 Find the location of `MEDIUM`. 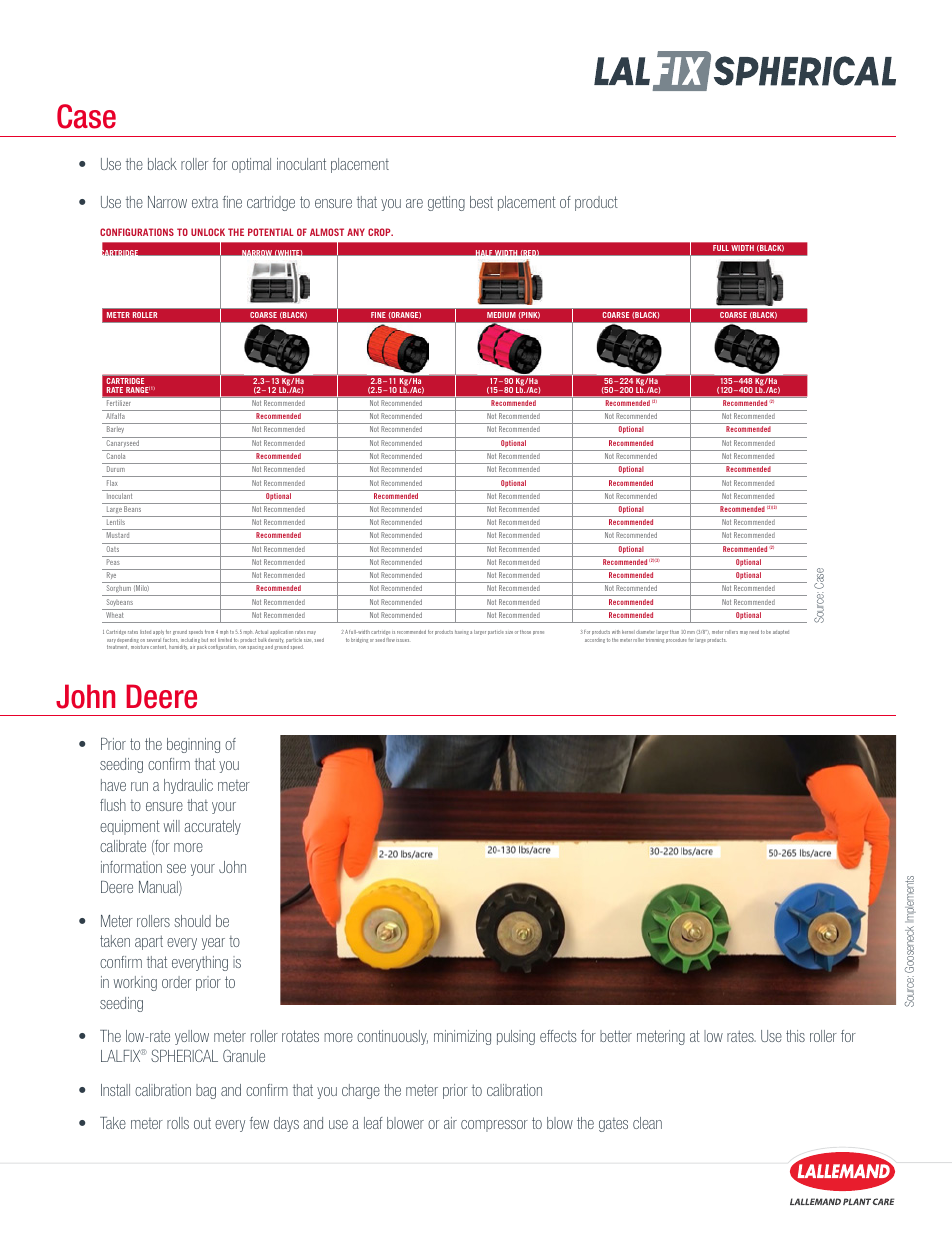

MEDIUM is located at coordinates (501, 315).
